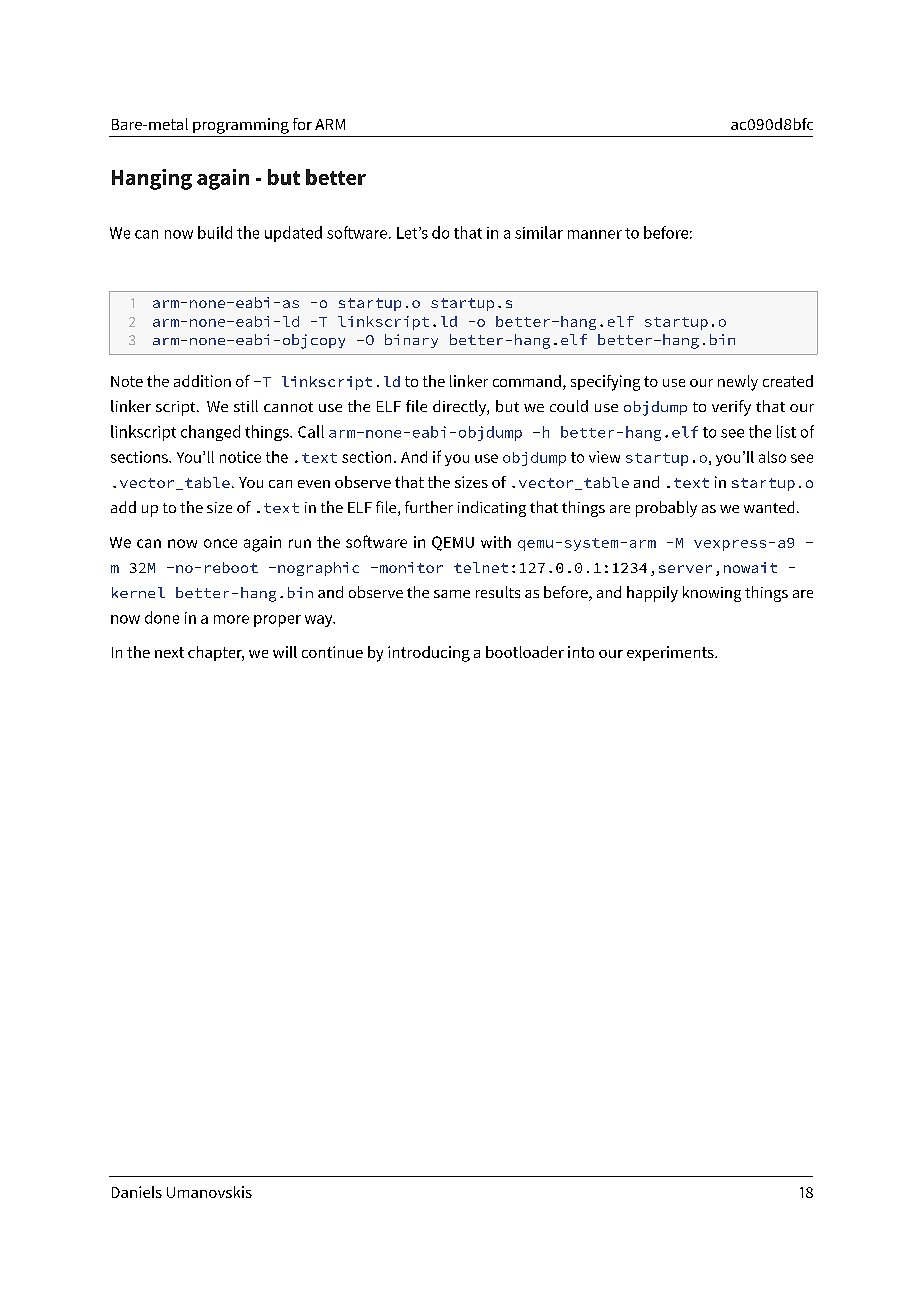 The width and height of the page is (924, 1308). What do you see at coordinates (595, 234) in the page?
I see `manner` at bounding box center [595, 234].
